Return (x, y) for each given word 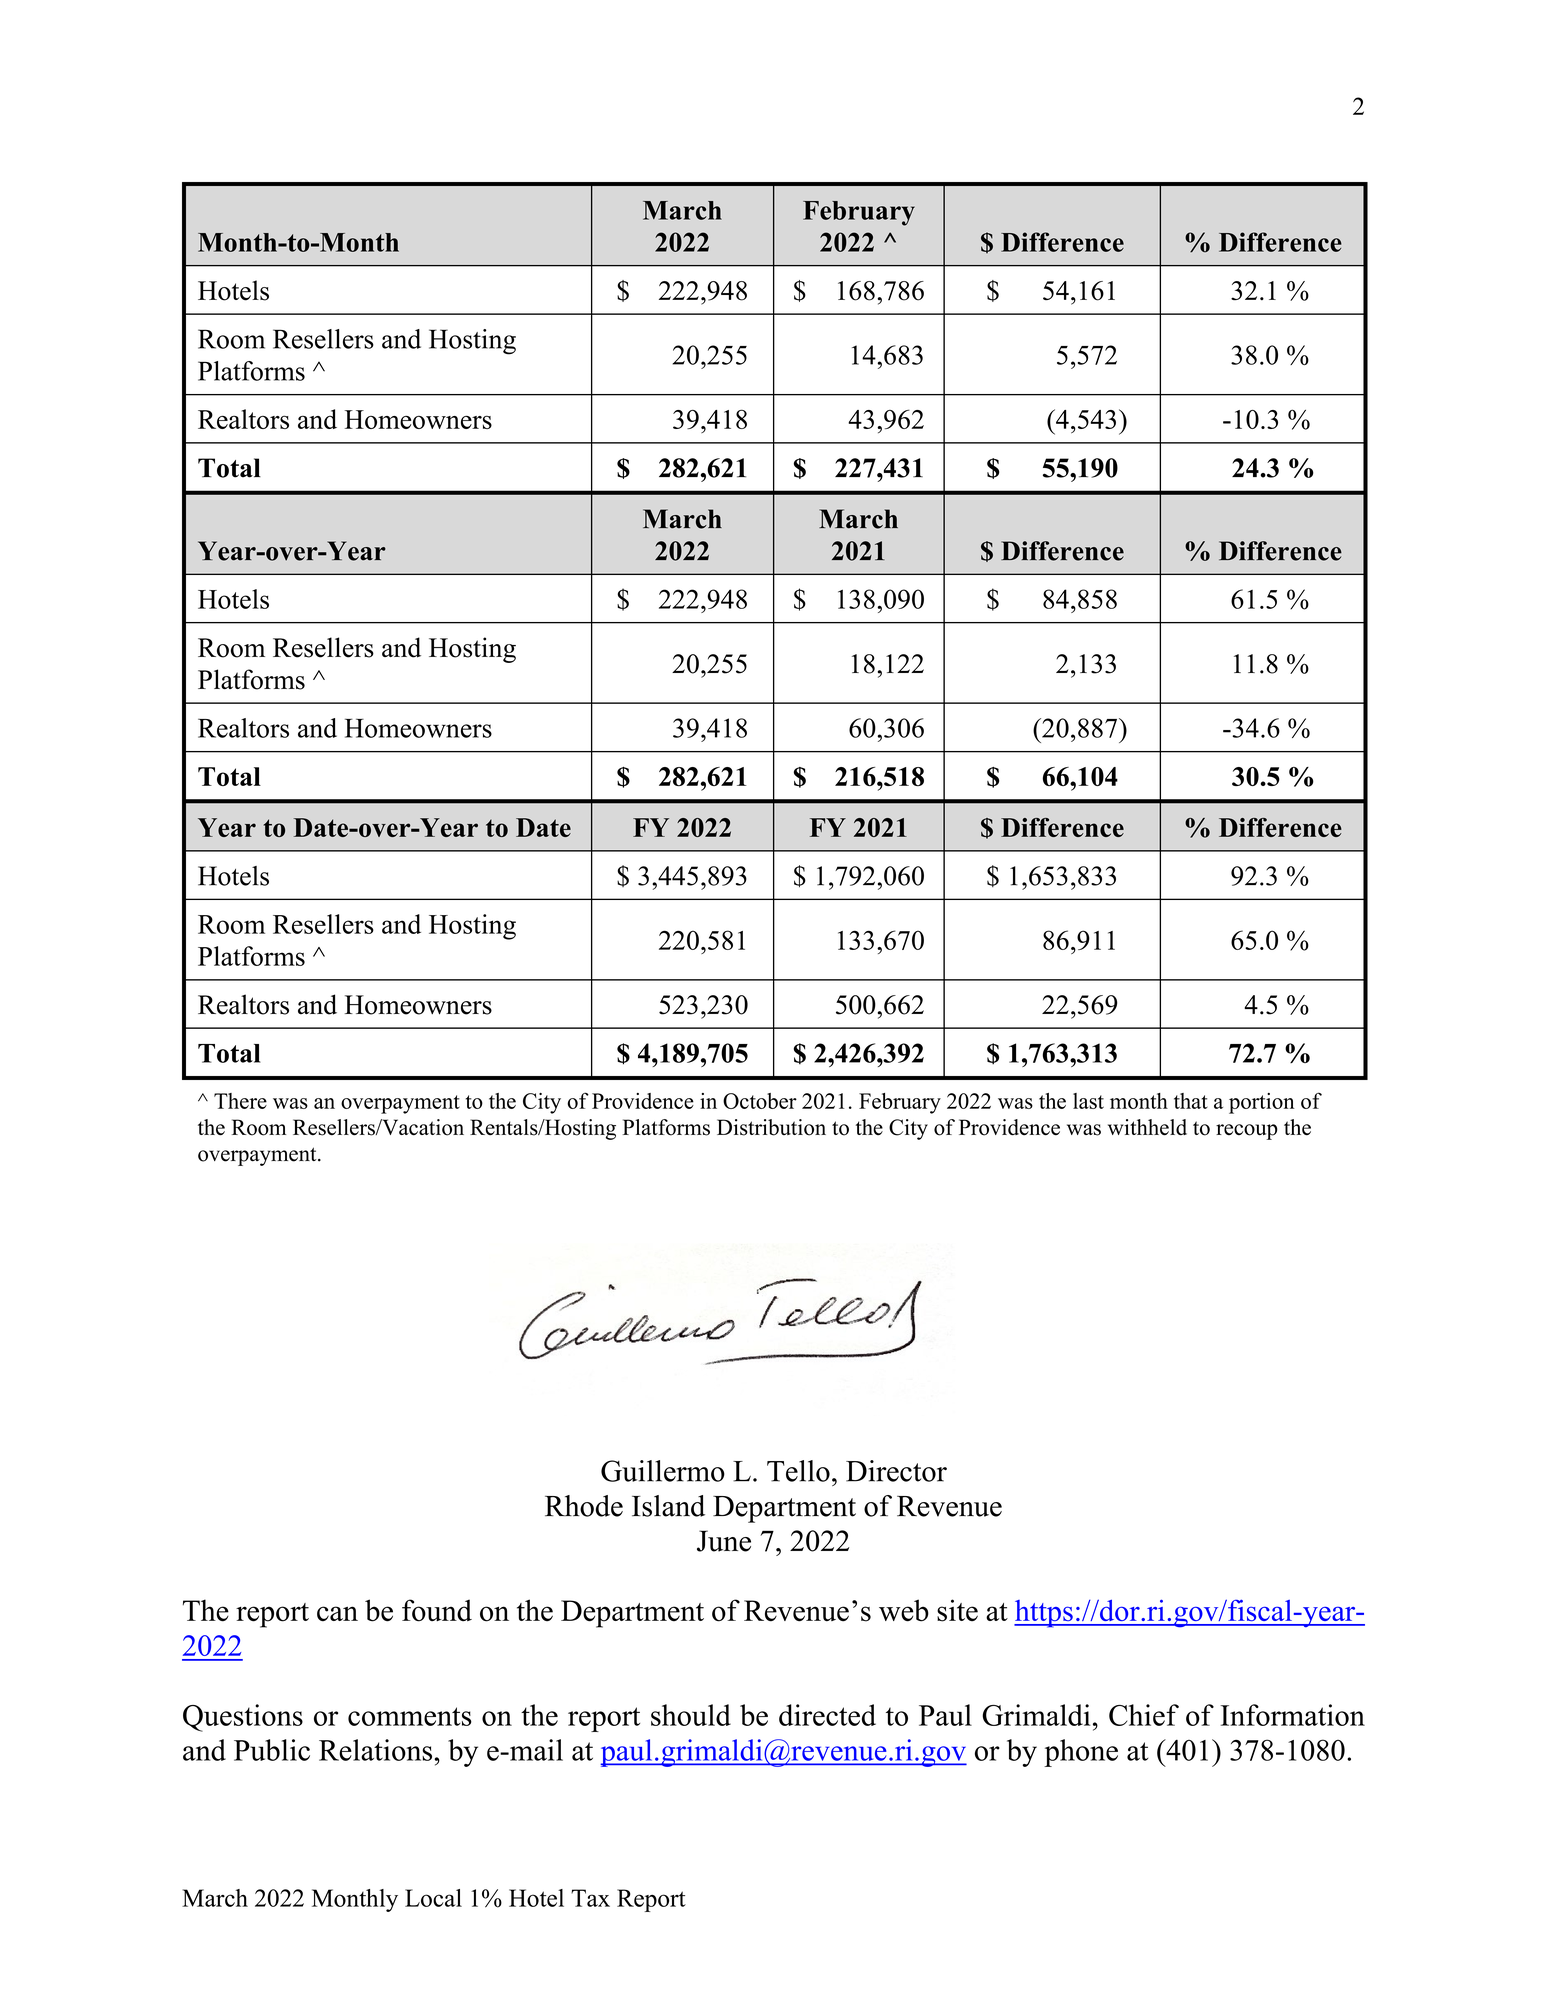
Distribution (771, 1127)
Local (433, 1898)
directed (827, 1715)
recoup (1247, 1132)
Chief (1144, 1715)
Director (896, 1471)
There (240, 1101)
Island (668, 1506)
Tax (590, 1898)
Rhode (584, 1506)
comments (410, 1716)
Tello (798, 1471)
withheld (1147, 1127)
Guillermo (663, 1471)
